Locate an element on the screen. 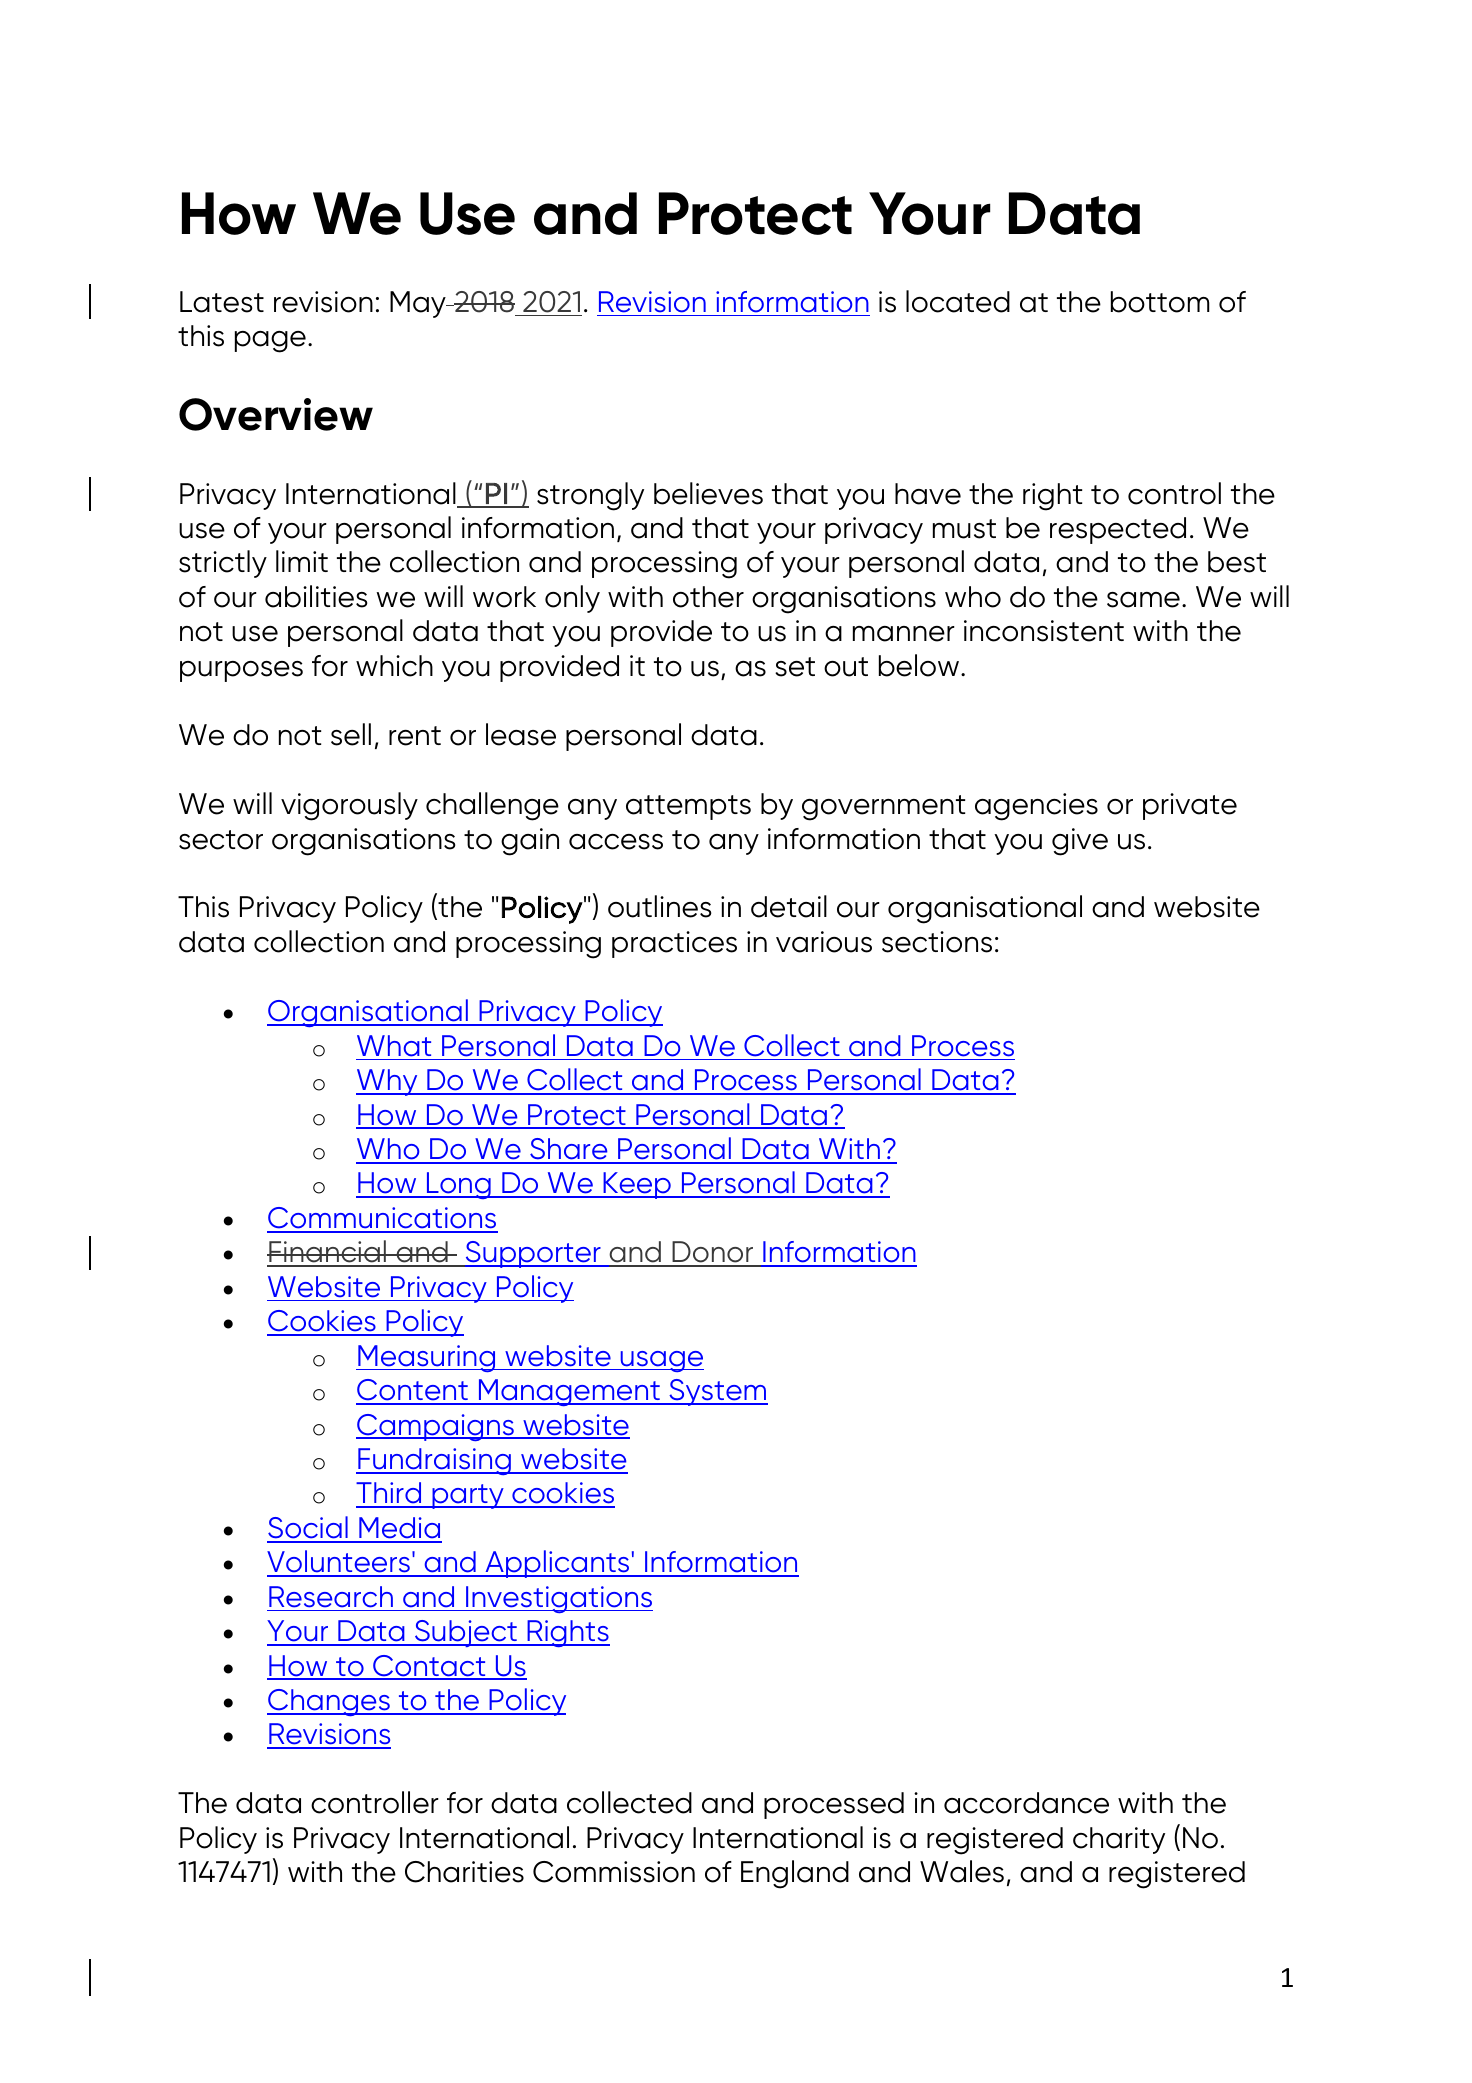  page is located at coordinates (270, 342).
